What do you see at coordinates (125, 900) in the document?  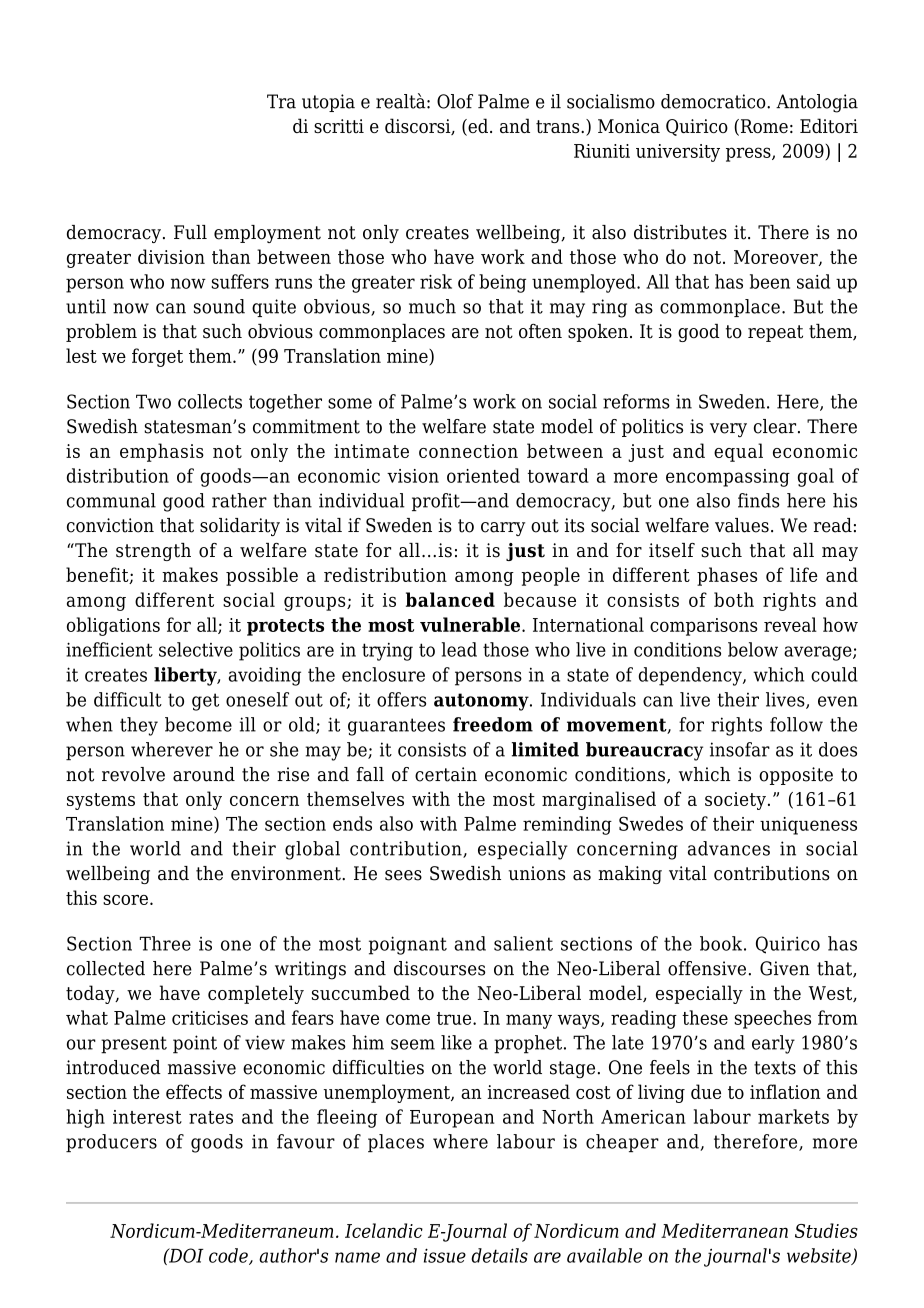 I see `score` at bounding box center [125, 900].
